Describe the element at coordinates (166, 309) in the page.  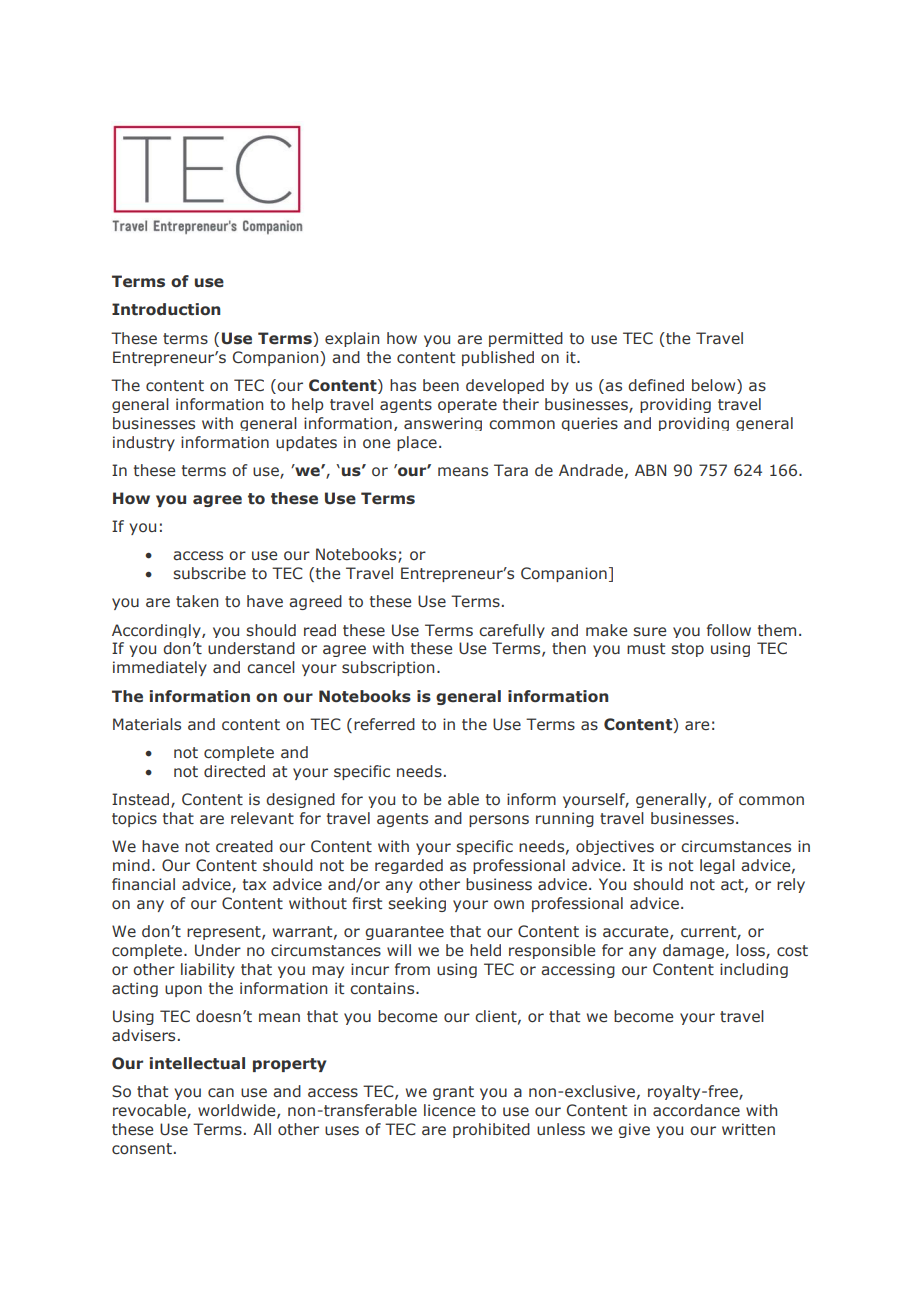
I see `Introduction` at that location.
